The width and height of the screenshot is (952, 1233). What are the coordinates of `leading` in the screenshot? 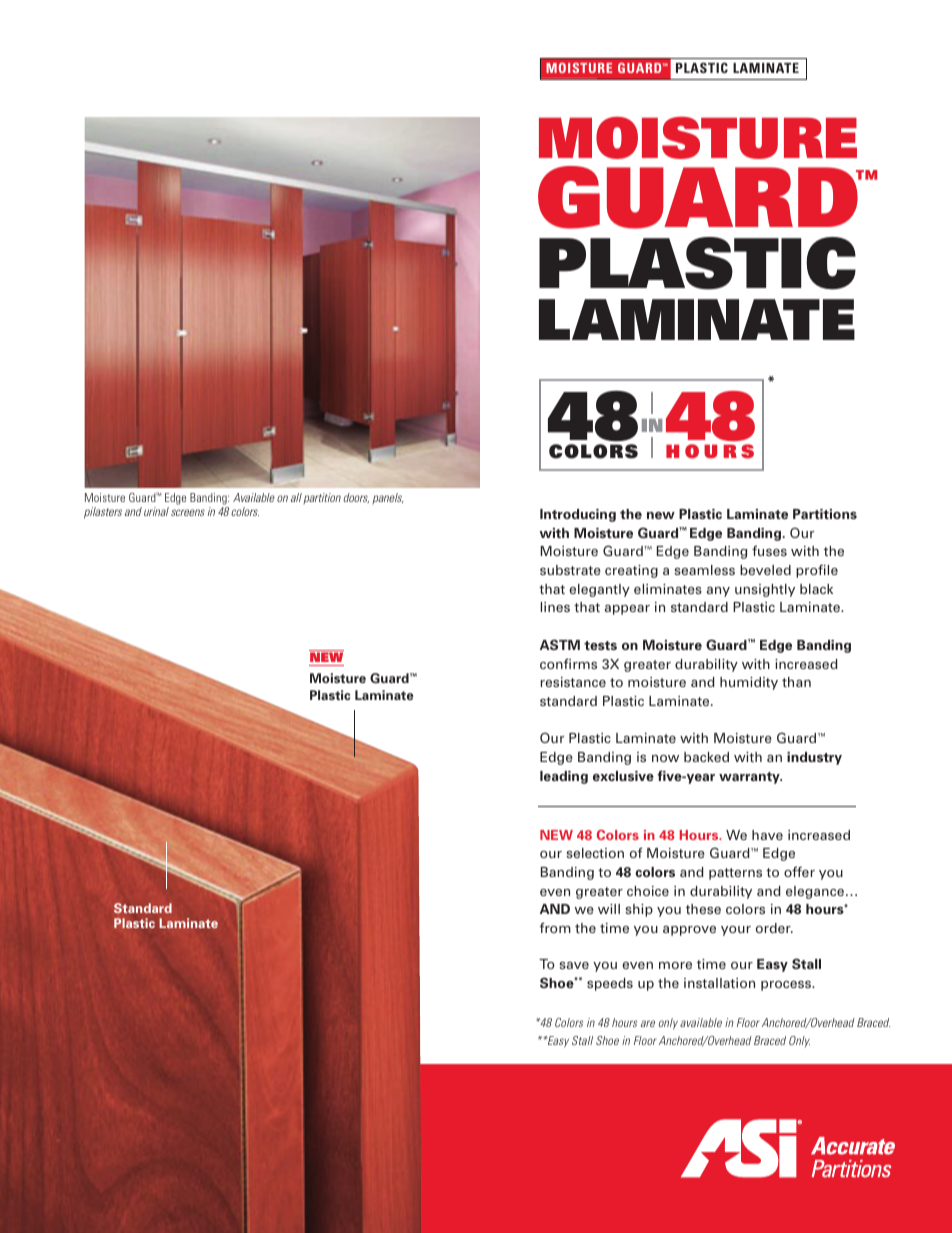 It's located at (564, 777).
